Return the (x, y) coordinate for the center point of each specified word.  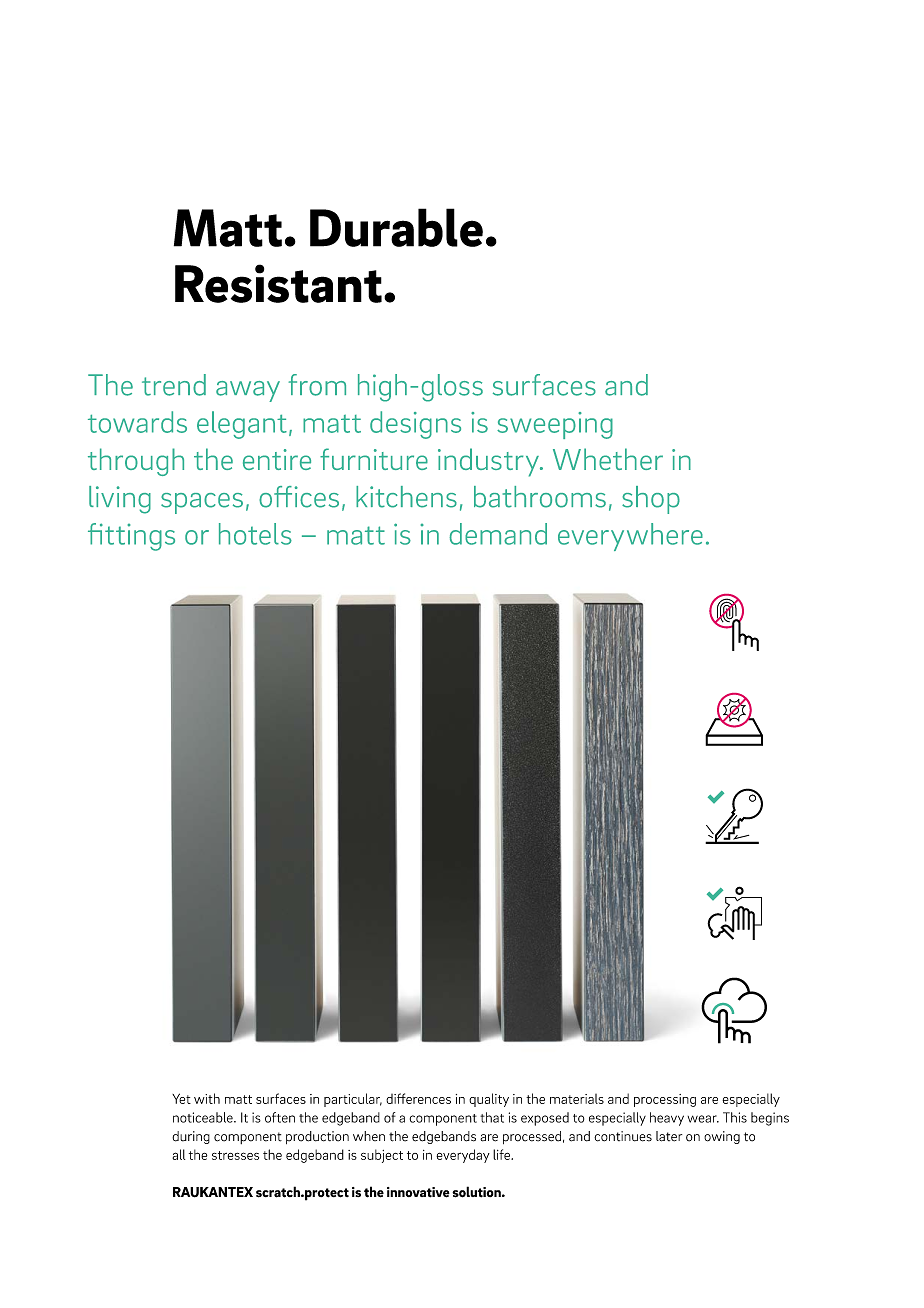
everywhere (630, 537)
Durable (396, 227)
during (191, 1137)
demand (498, 534)
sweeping (555, 425)
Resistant (278, 283)
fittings (131, 537)
